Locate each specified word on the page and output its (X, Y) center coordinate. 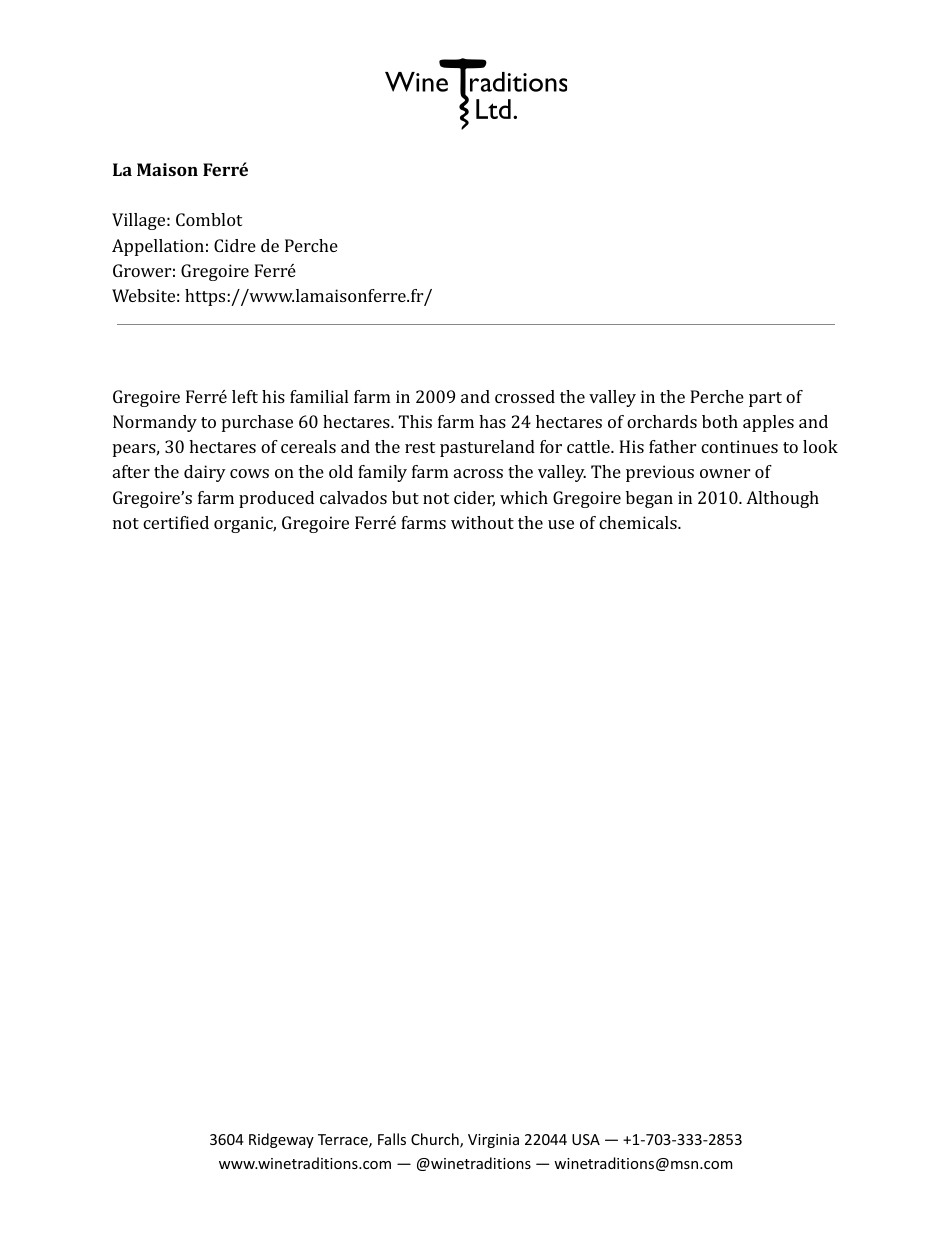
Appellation (158, 247)
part (765, 399)
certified (176, 522)
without (482, 522)
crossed (525, 396)
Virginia (493, 1141)
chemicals (639, 522)
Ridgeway (281, 1140)
